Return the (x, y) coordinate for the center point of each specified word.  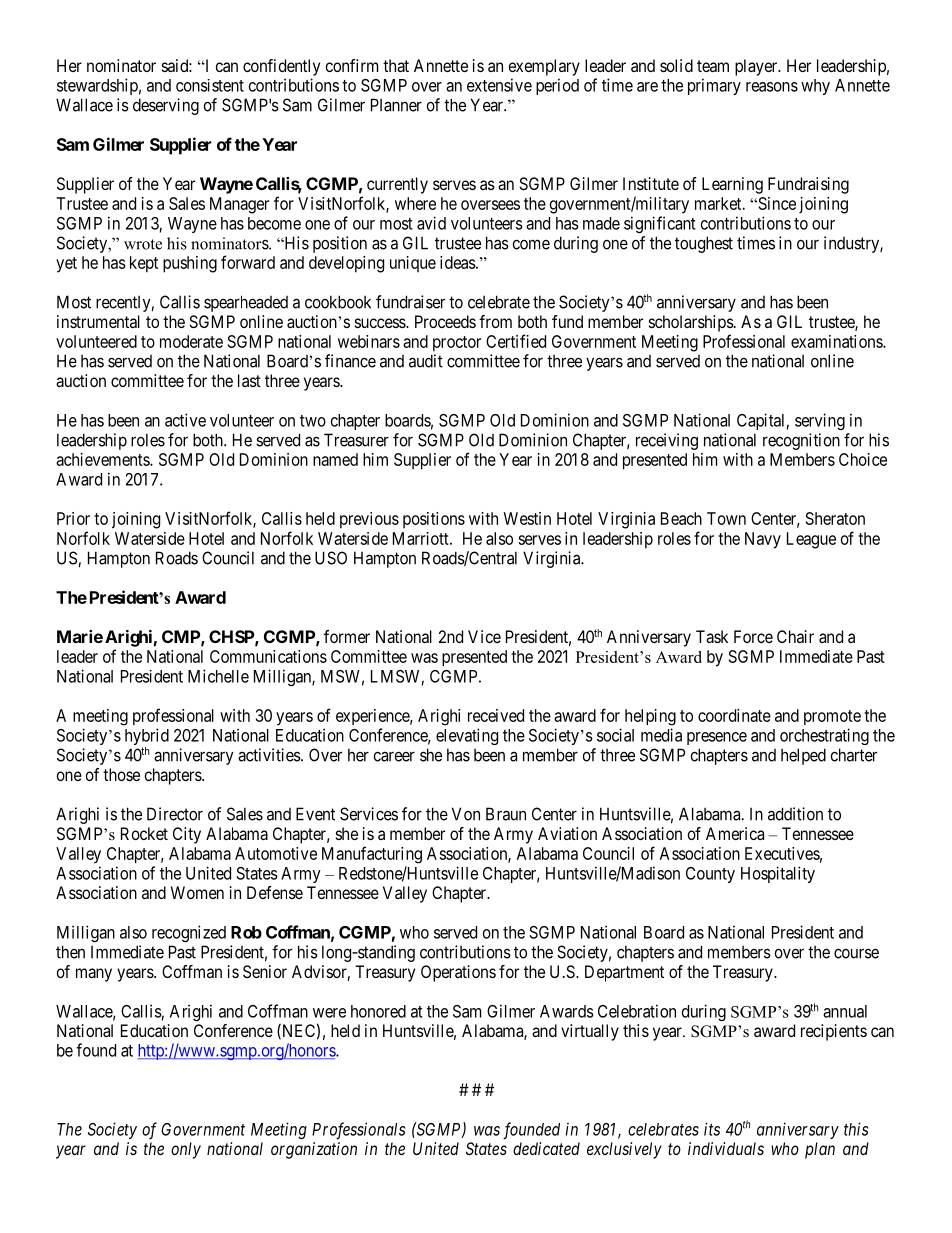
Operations (458, 973)
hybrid (147, 738)
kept (144, 264)
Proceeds (445, 321)
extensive (499, 85)
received (496, 715)
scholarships (691, 323)
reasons (772, 87)
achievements (103, 459)
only (186, 1150)
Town (726, 518)
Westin (527, 518)
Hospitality (778, 874)
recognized (189, 933)
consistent (210, 85)
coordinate (734, 715)
